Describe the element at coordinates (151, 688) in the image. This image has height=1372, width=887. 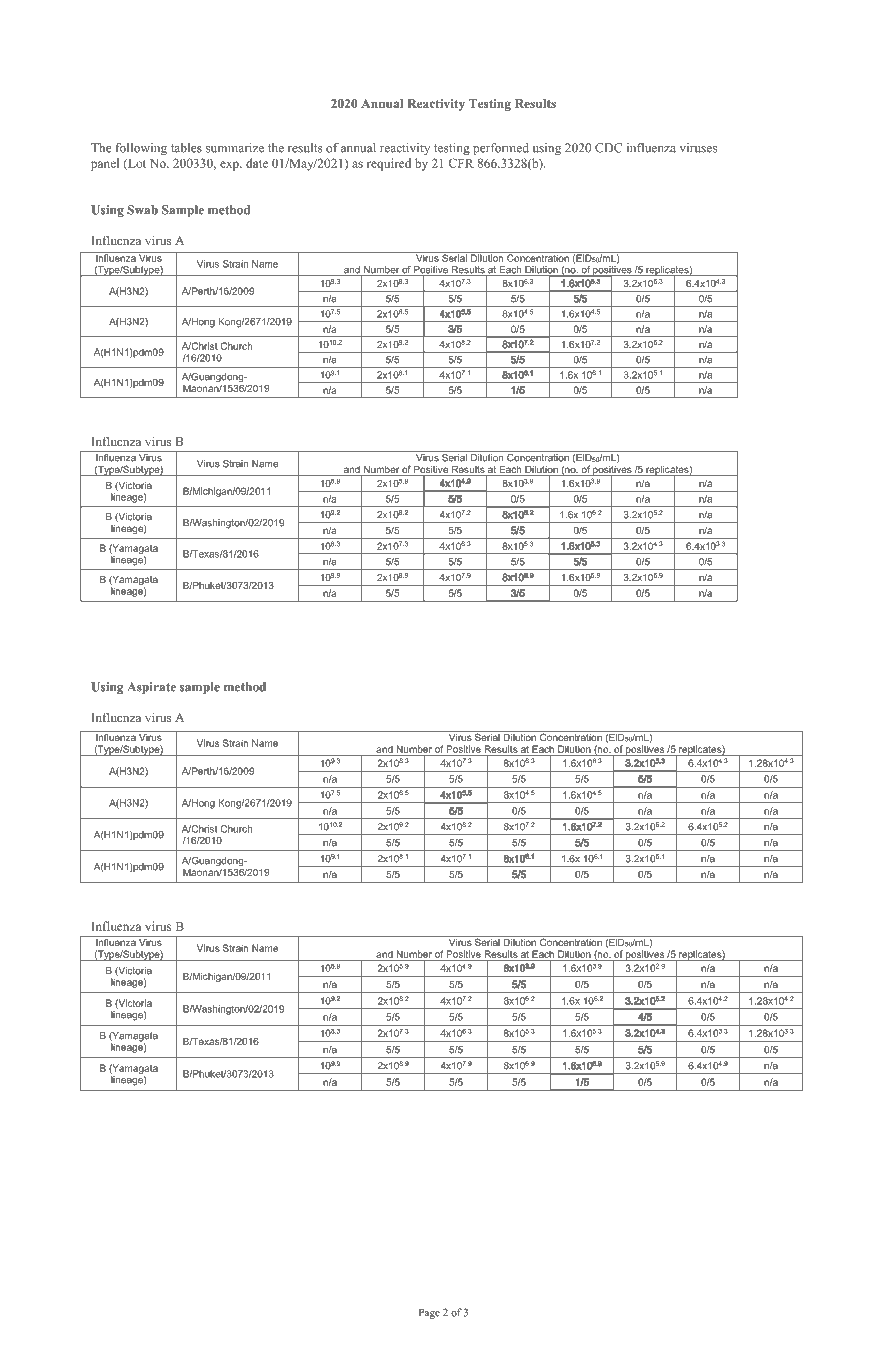
I see `Aspirate` at that location.
